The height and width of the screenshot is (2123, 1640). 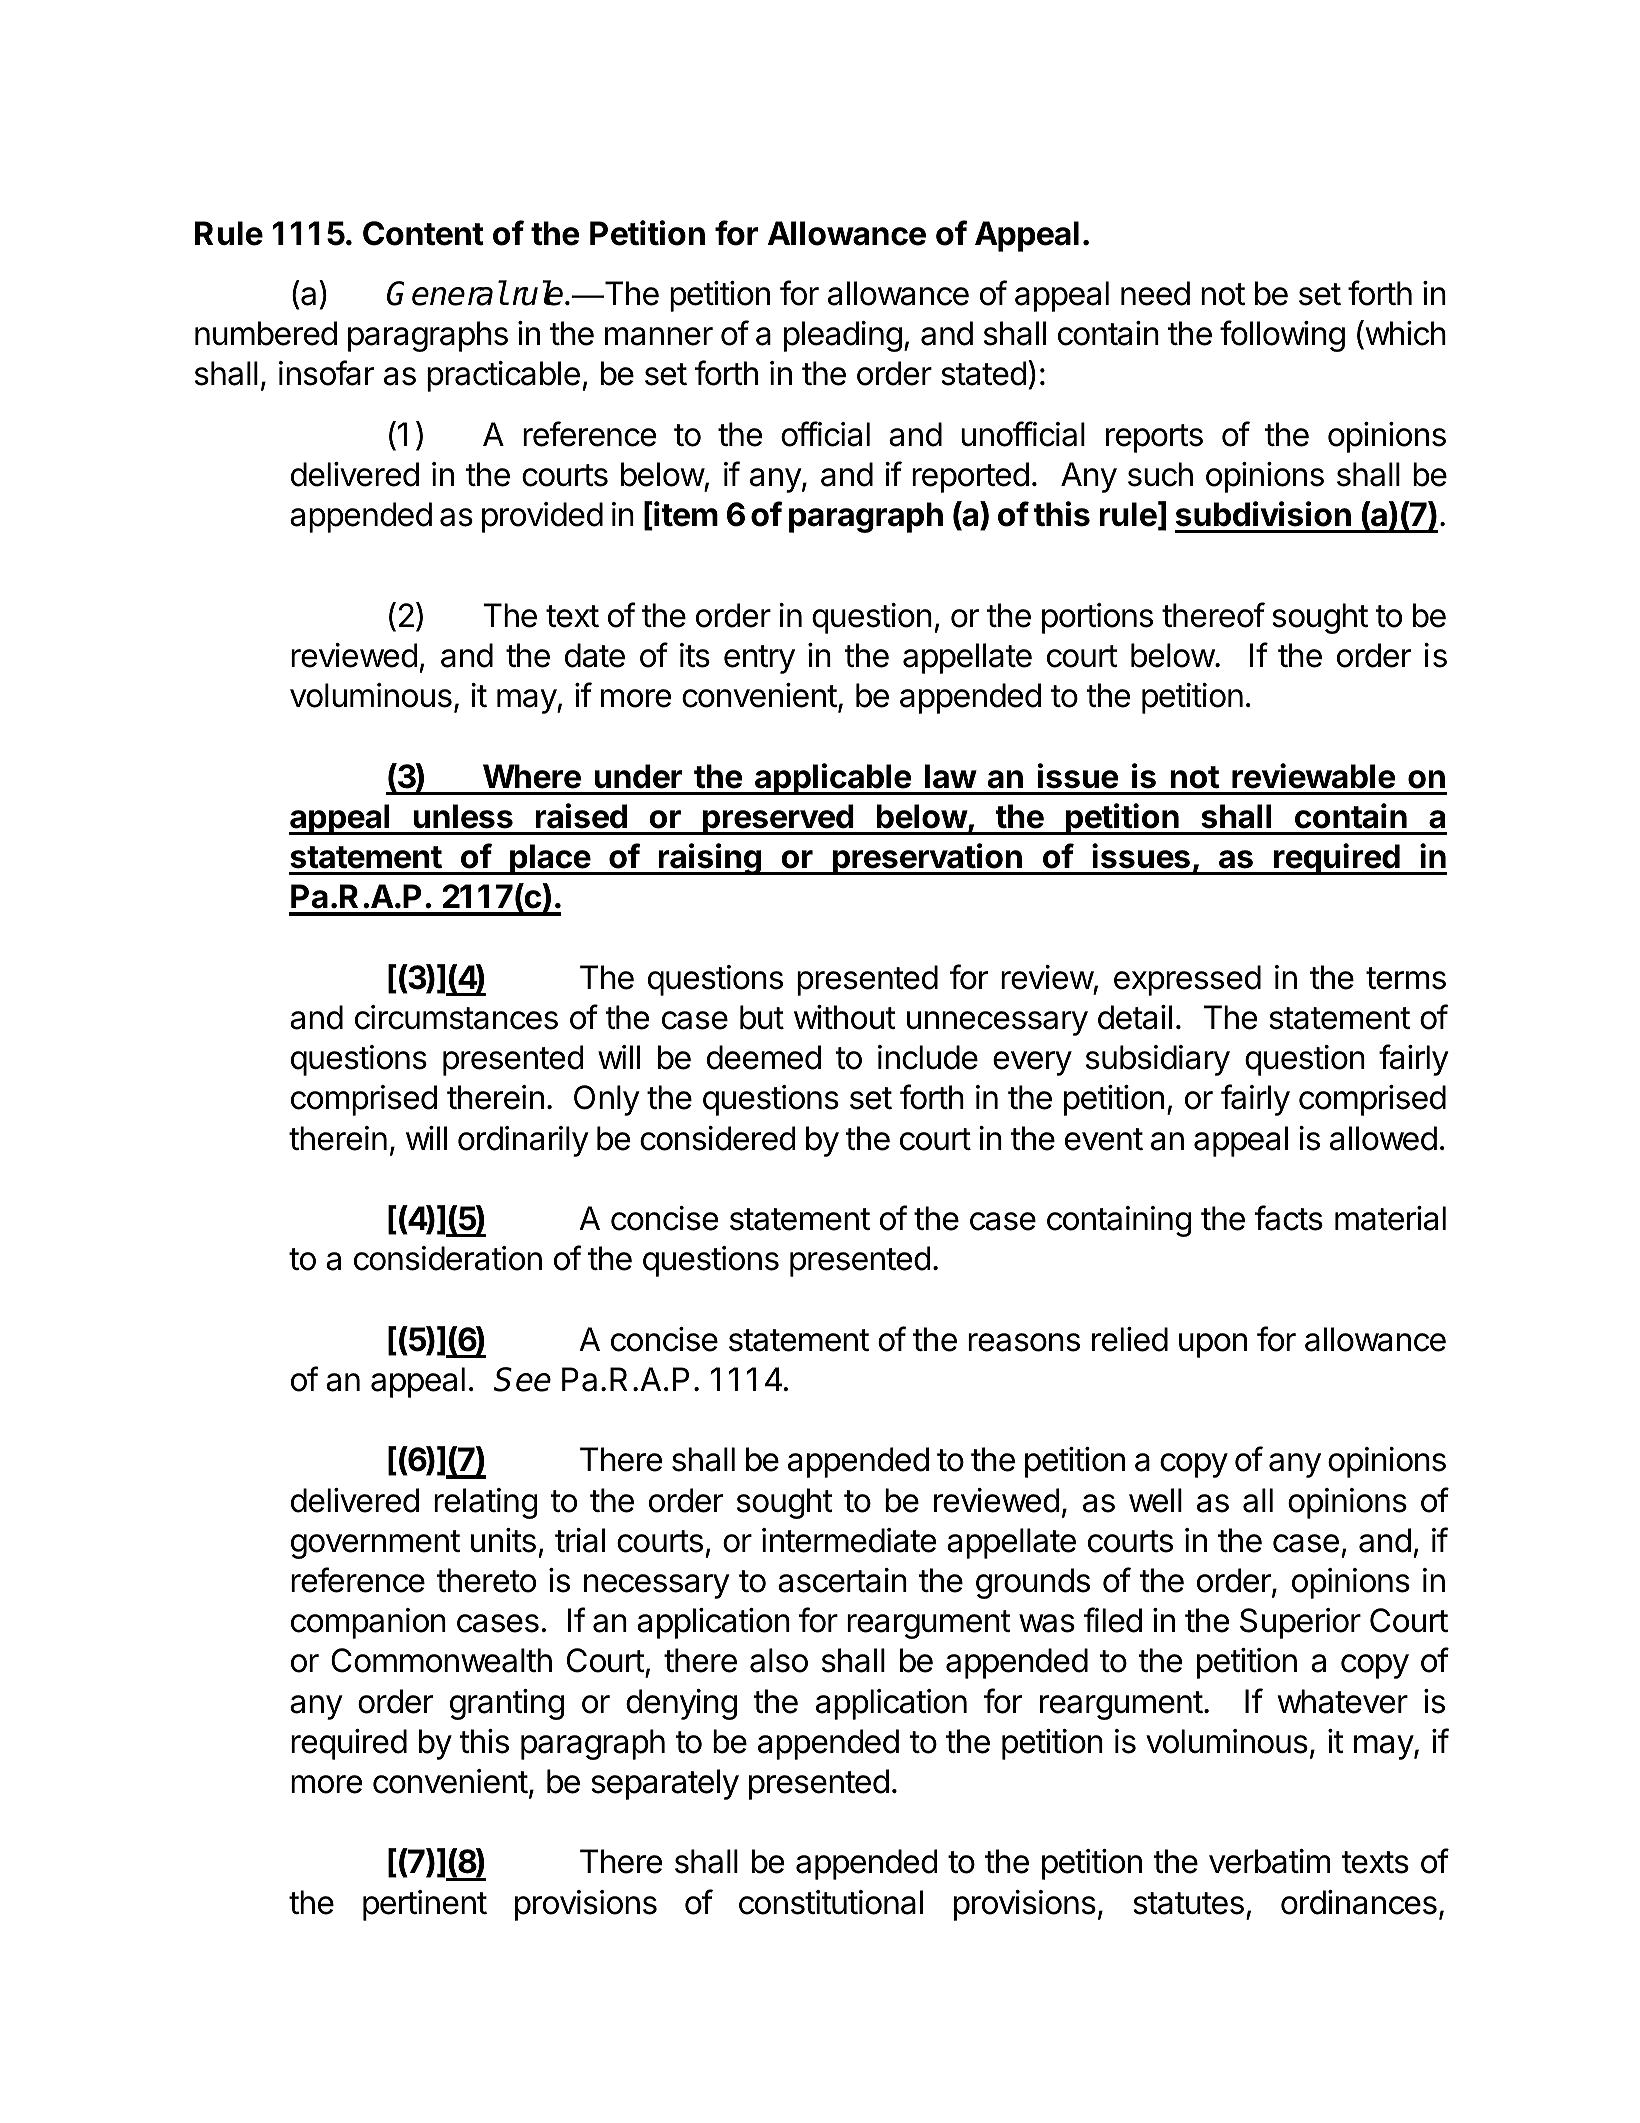 I want to click on upon, so click(x=1213, y=1345).
